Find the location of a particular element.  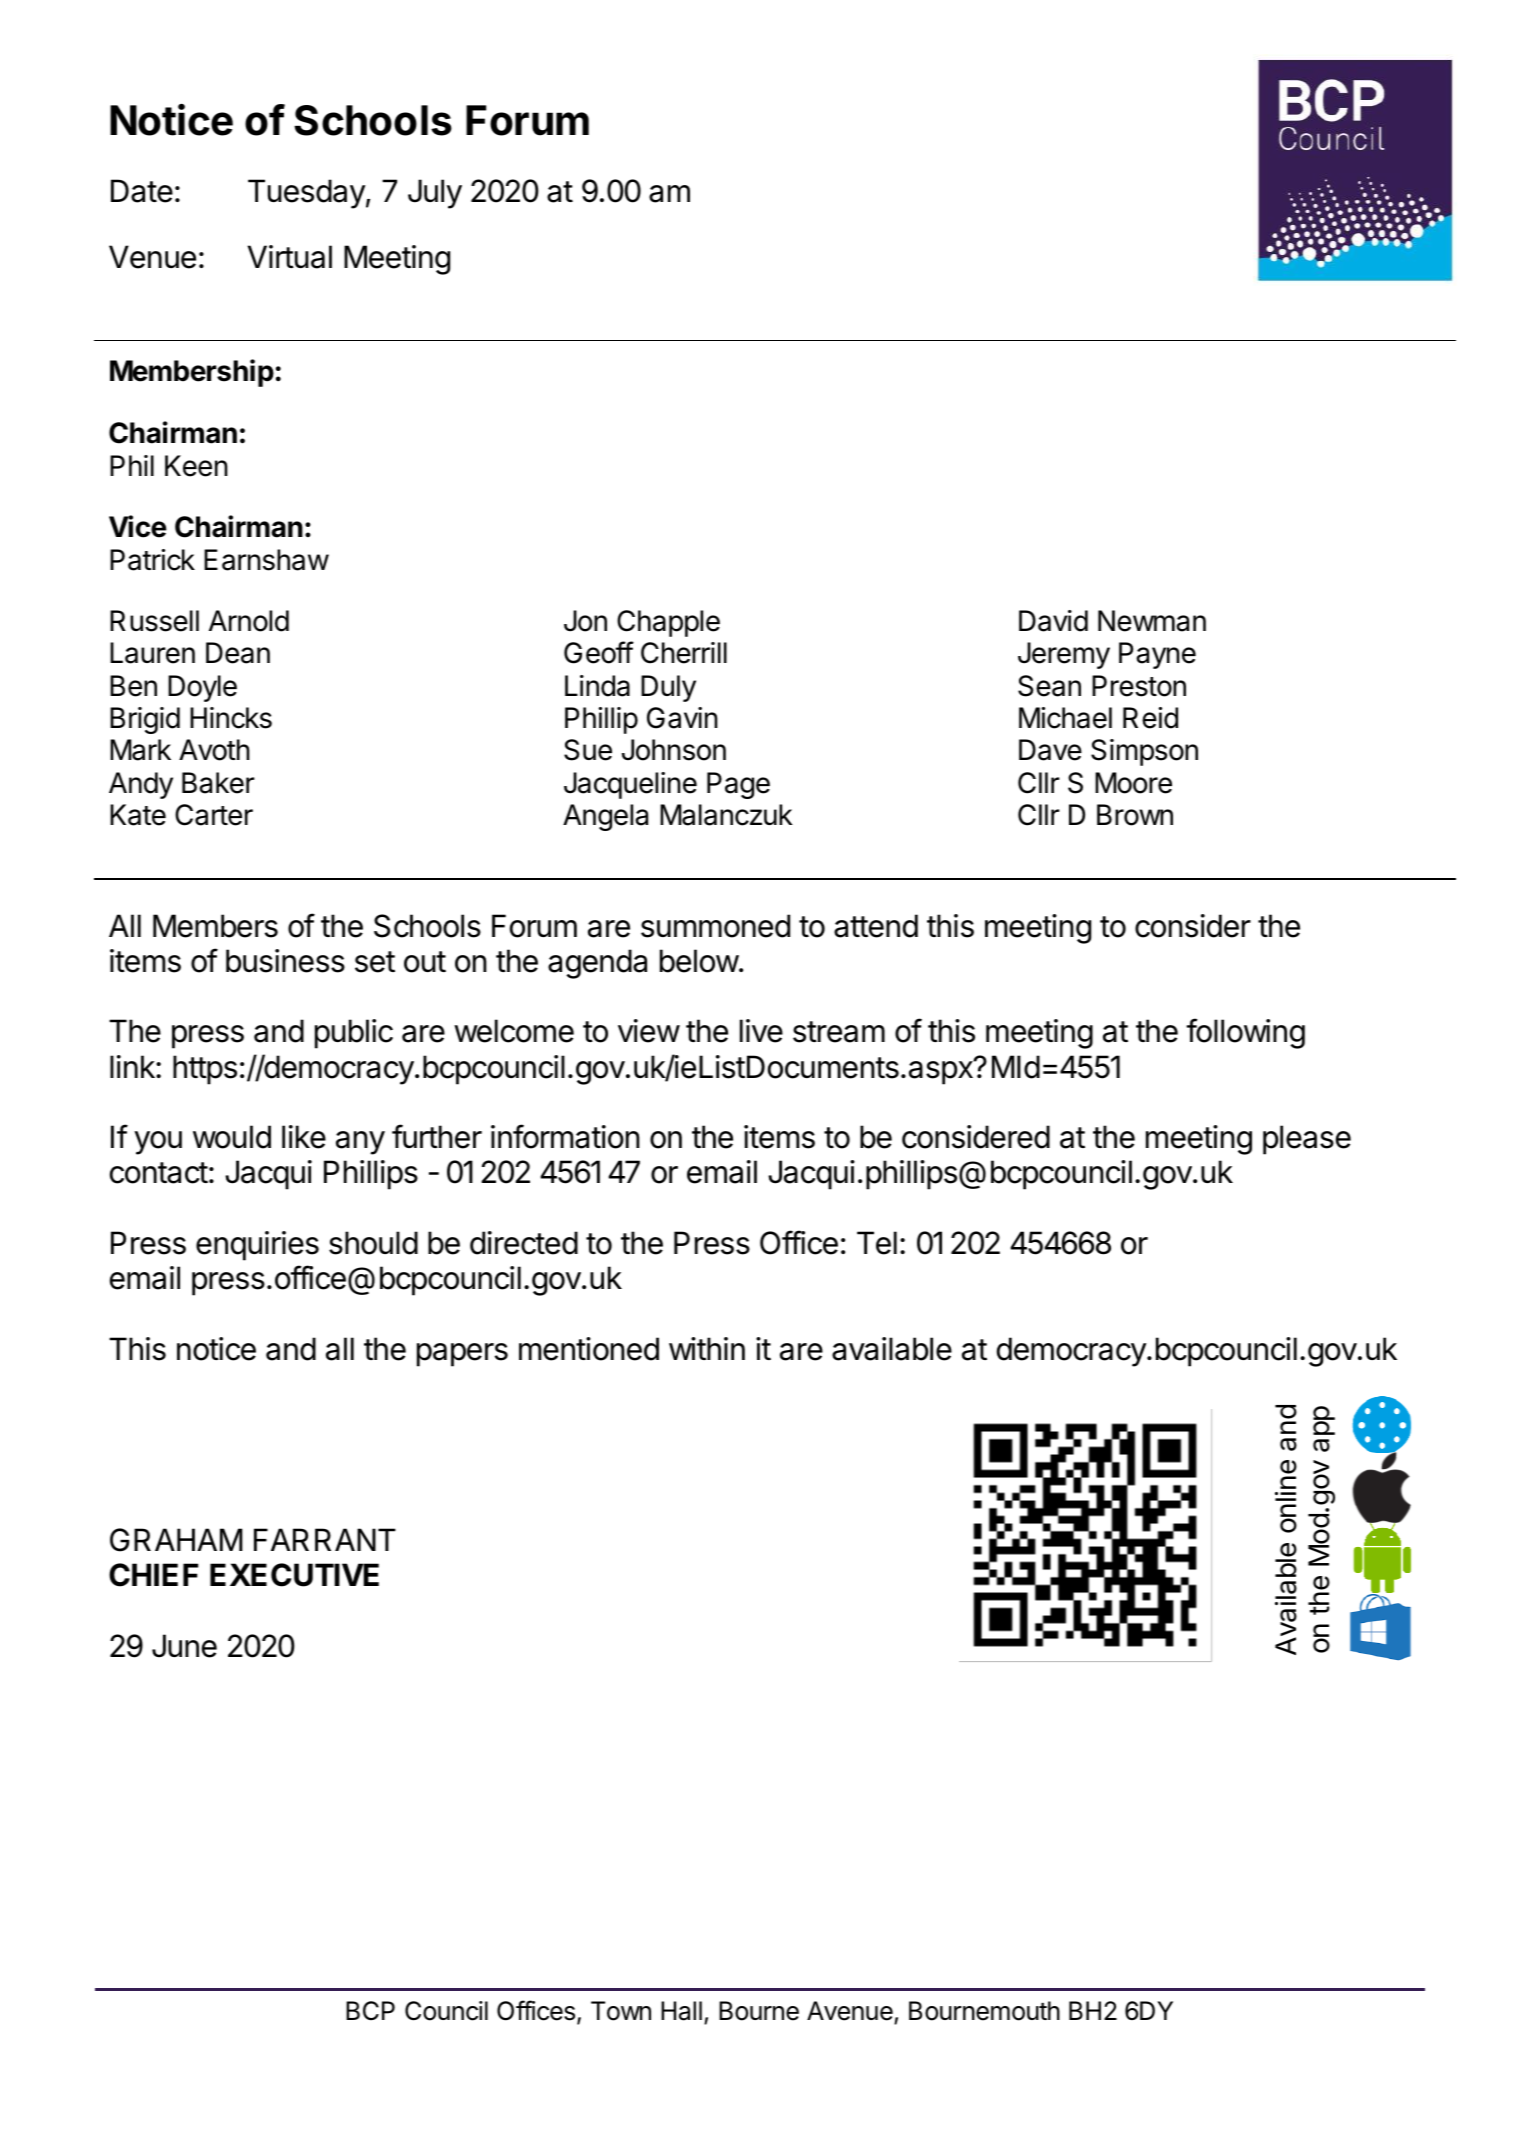

summoned is located at coordinates (715, 926).
